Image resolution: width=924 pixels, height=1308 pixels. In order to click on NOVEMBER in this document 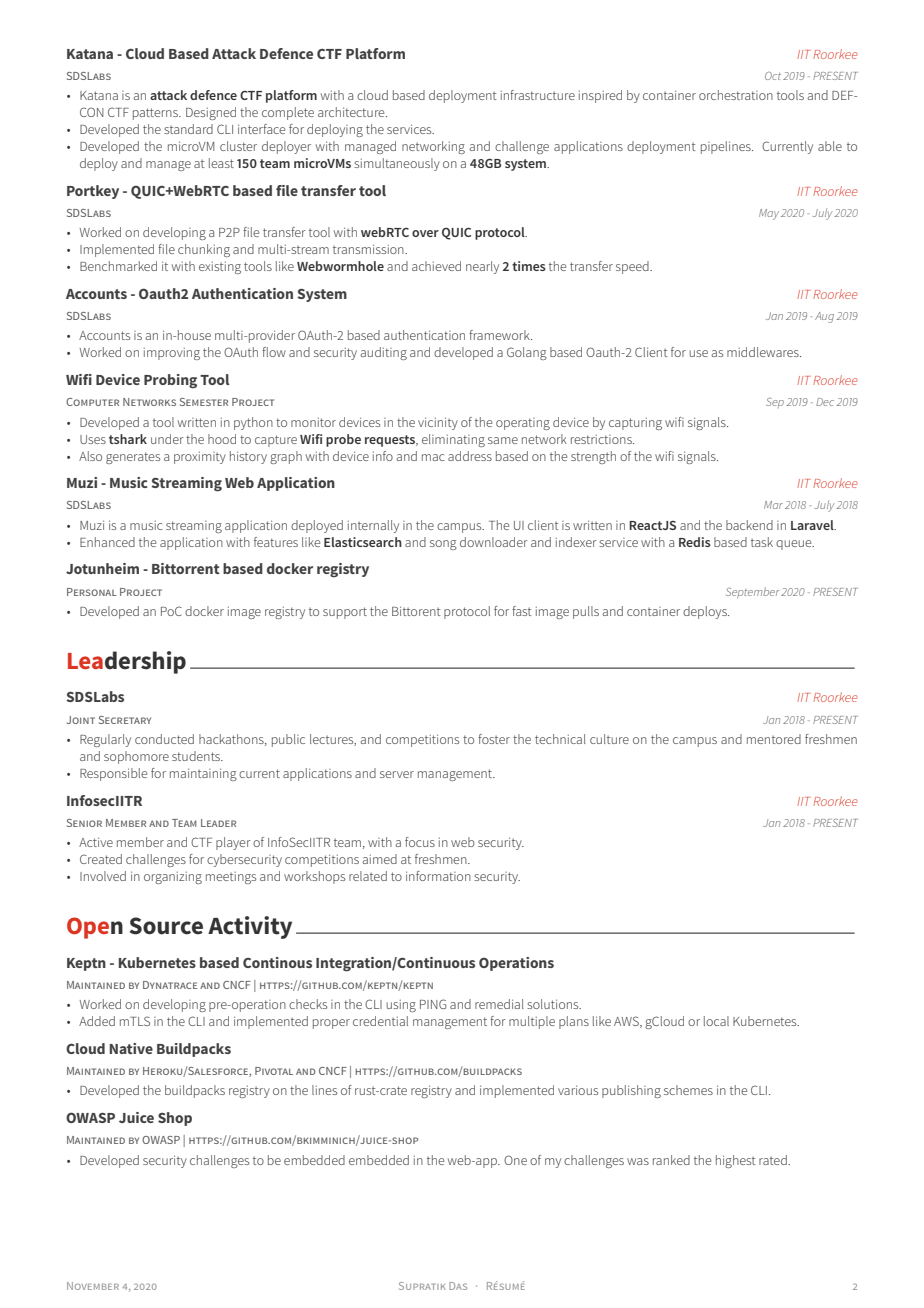, I will do `click(93, 1286)`.
